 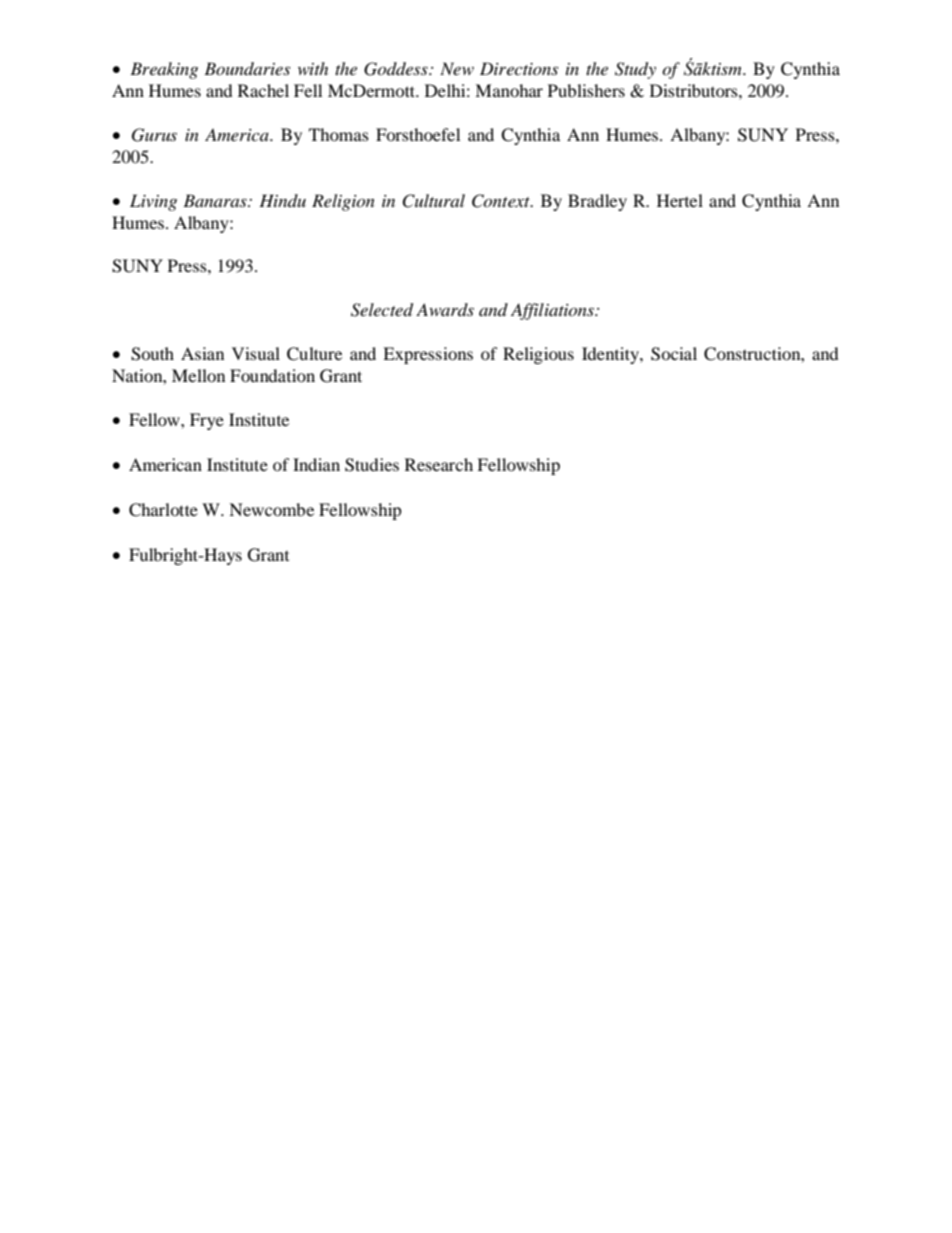 I want to click on Newcombe, so click(x=271, y=509).
